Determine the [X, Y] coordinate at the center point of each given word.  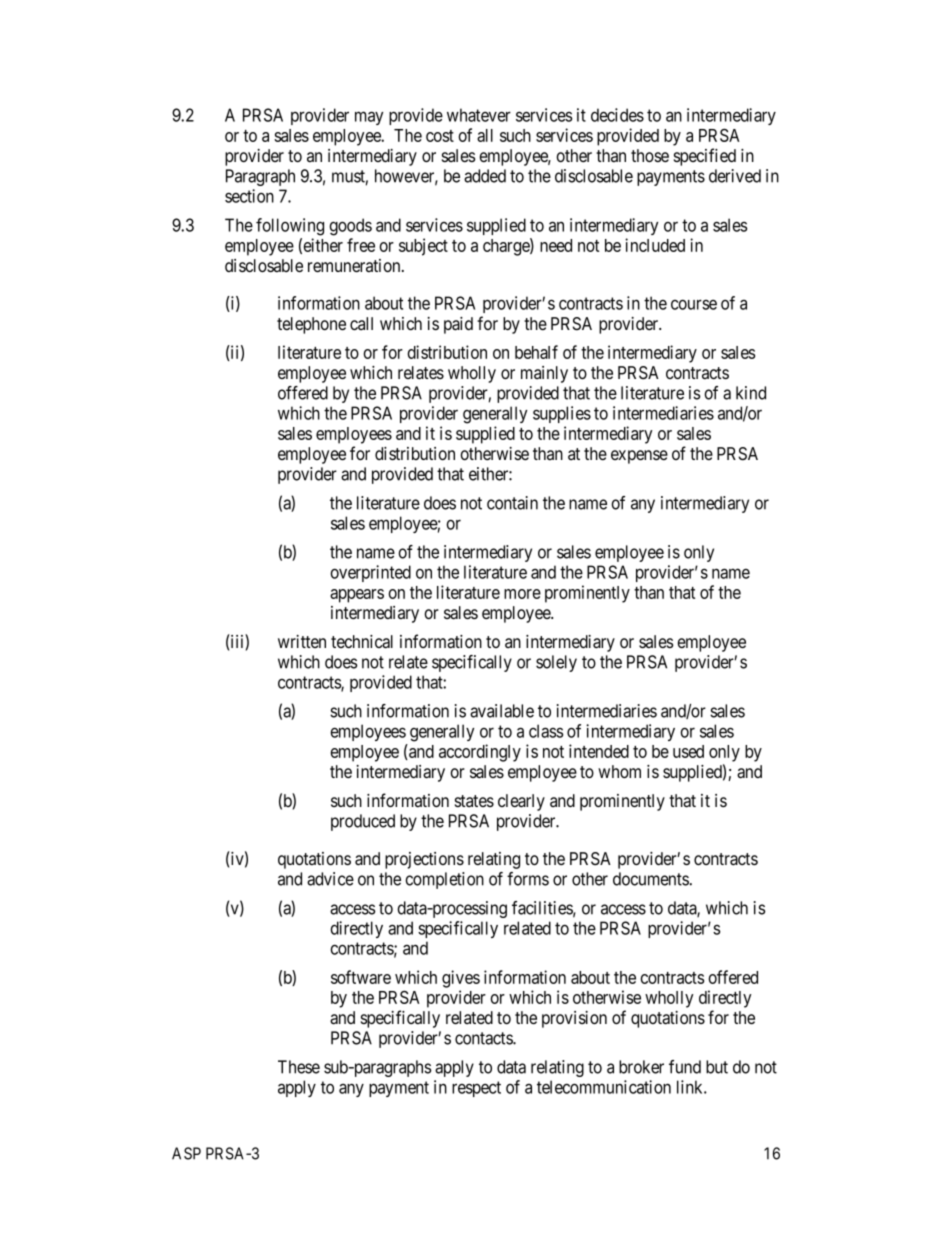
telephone [311, 325]
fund [685, 1067]
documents [651, 879]
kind [751, 393]
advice [330, 879]
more [522, 594]
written [302, 641]
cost [440, 136]
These [299, 1067]
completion [444, 880]
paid [458, 325]
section [249, 196]
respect [476, 1089]
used [688, 751]
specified [705, 157]
